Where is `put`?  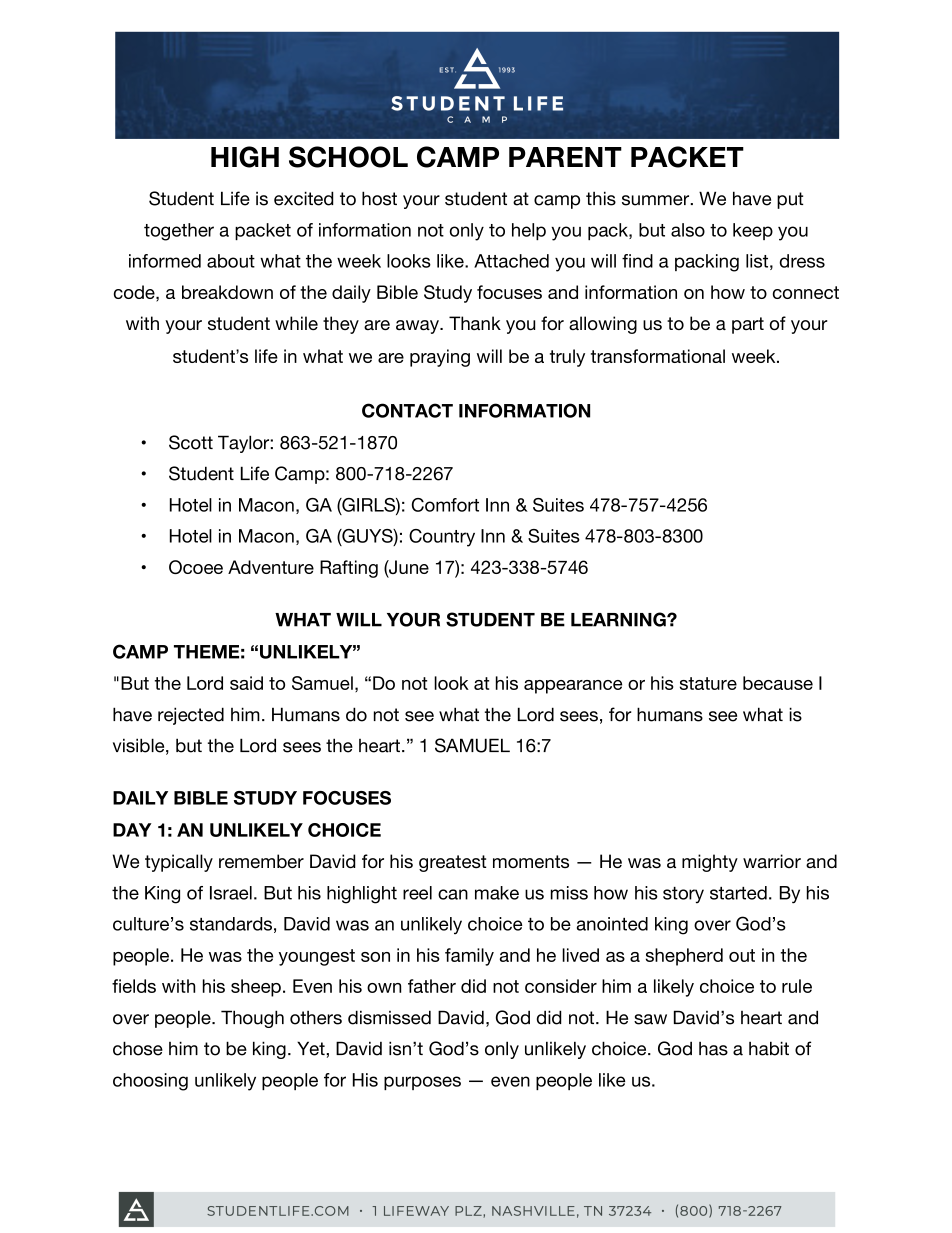 put is located at coordinates (790, 200).
